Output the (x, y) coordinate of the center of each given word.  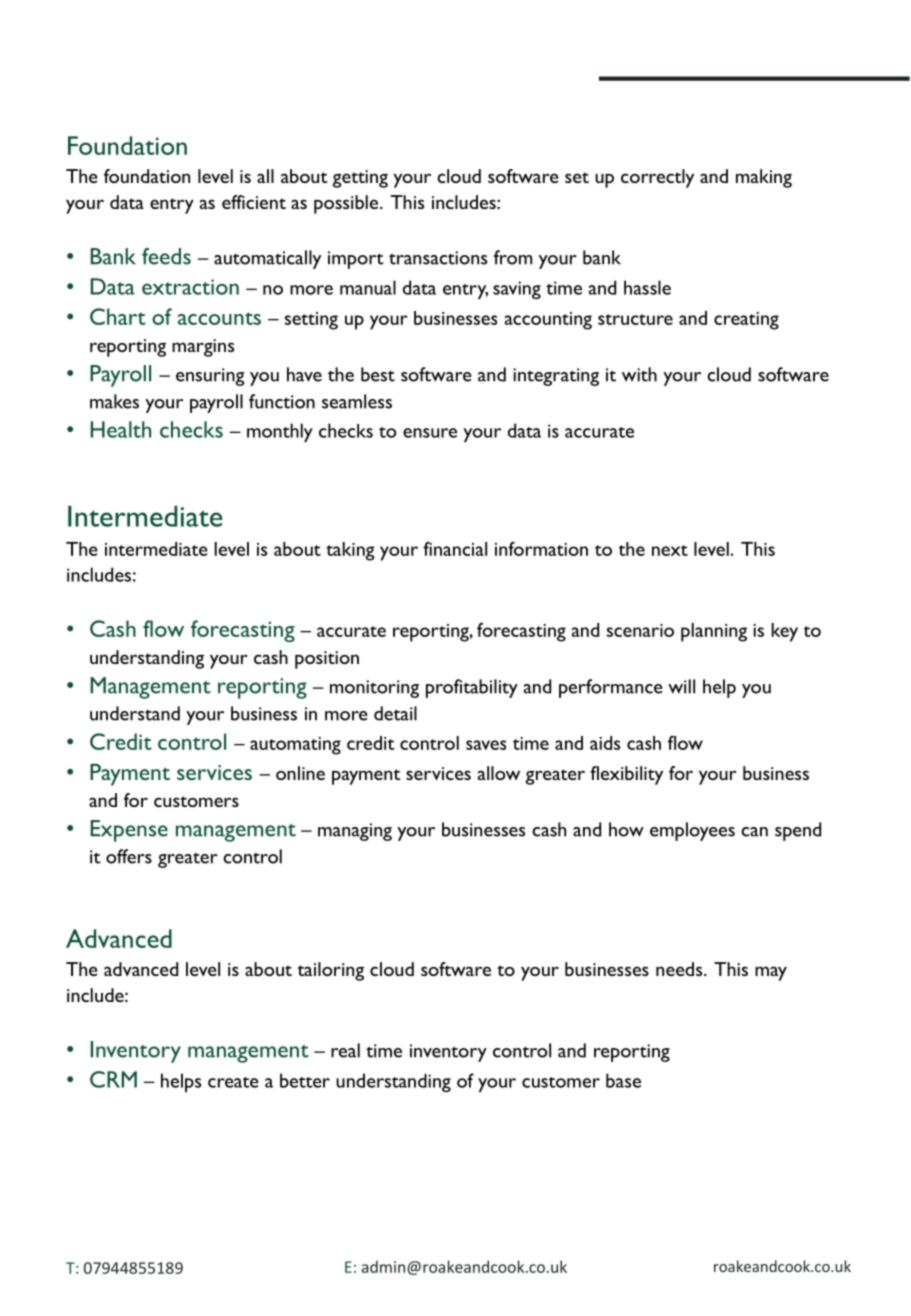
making (764, 178)
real (345, 1050)
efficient (254, 202)
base (623, 1080)
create (233, 1082)
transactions (438, 258)
